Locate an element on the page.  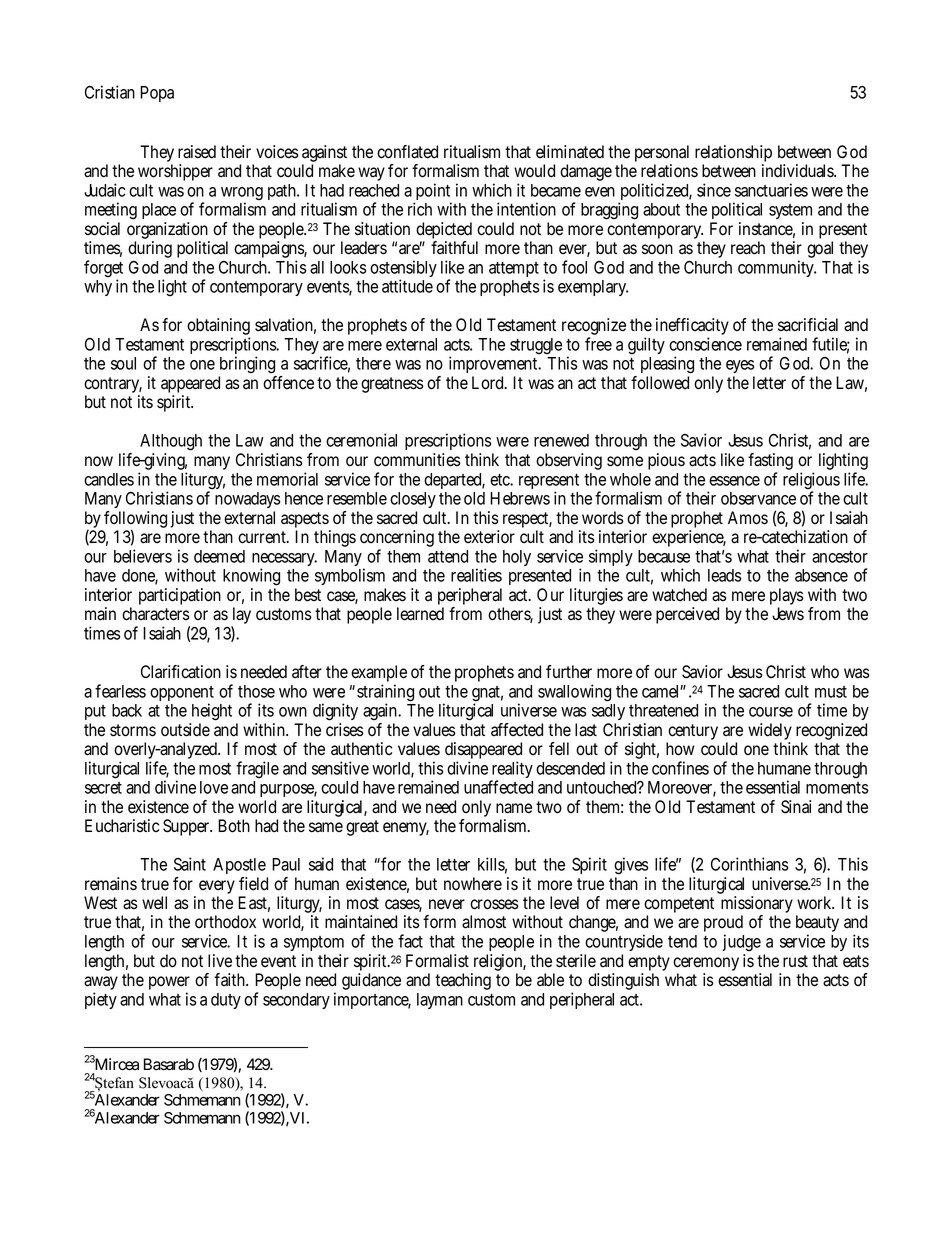
individuals is located at coordinates (799, 171).
